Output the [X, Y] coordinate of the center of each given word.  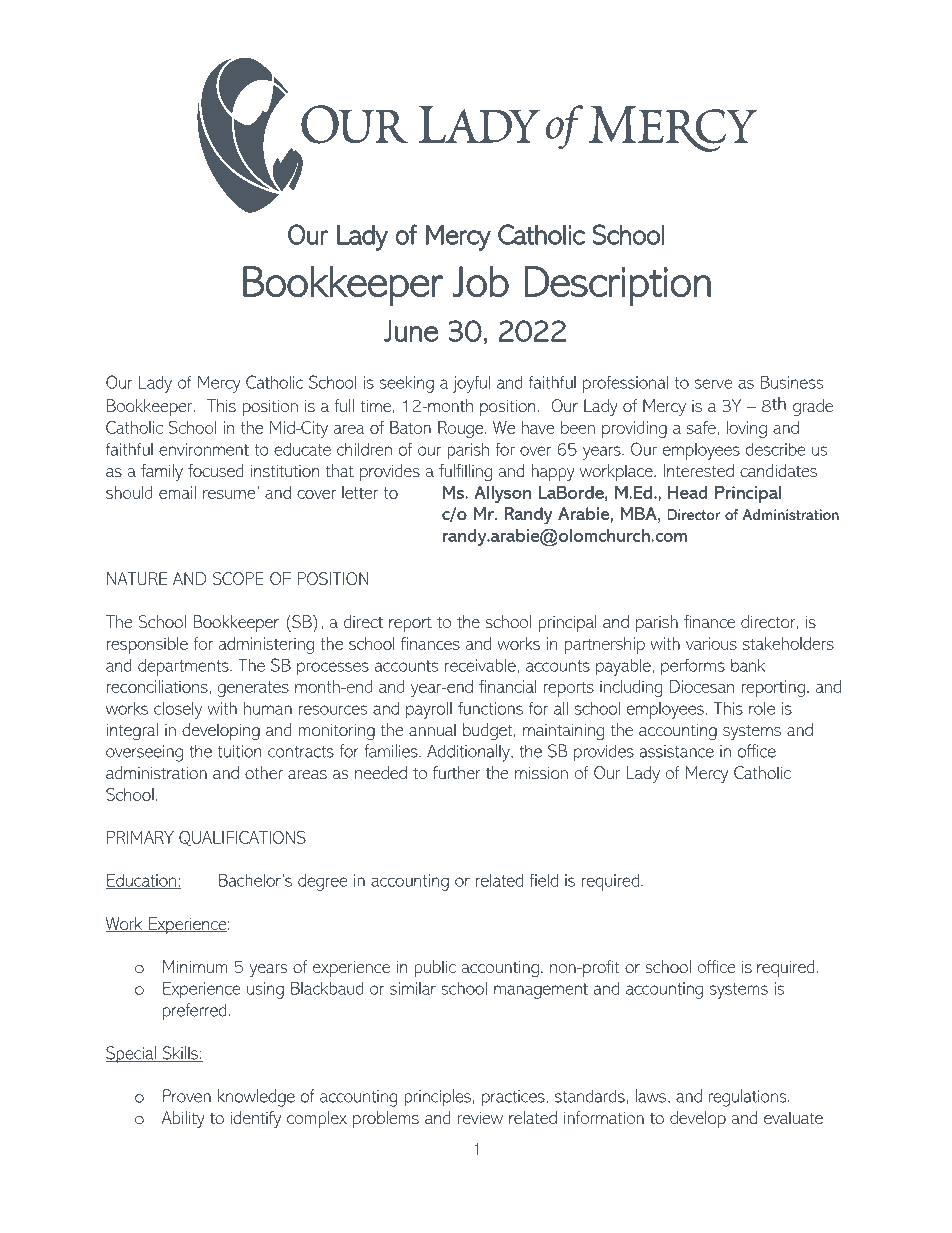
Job [481, 281]
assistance [677, 751]
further [457, 772]
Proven [187, 1096]
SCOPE [238, 578]
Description [617, 286]
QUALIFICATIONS [242, 838]
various [711, 643]
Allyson [502, 494]
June [411, 331]
